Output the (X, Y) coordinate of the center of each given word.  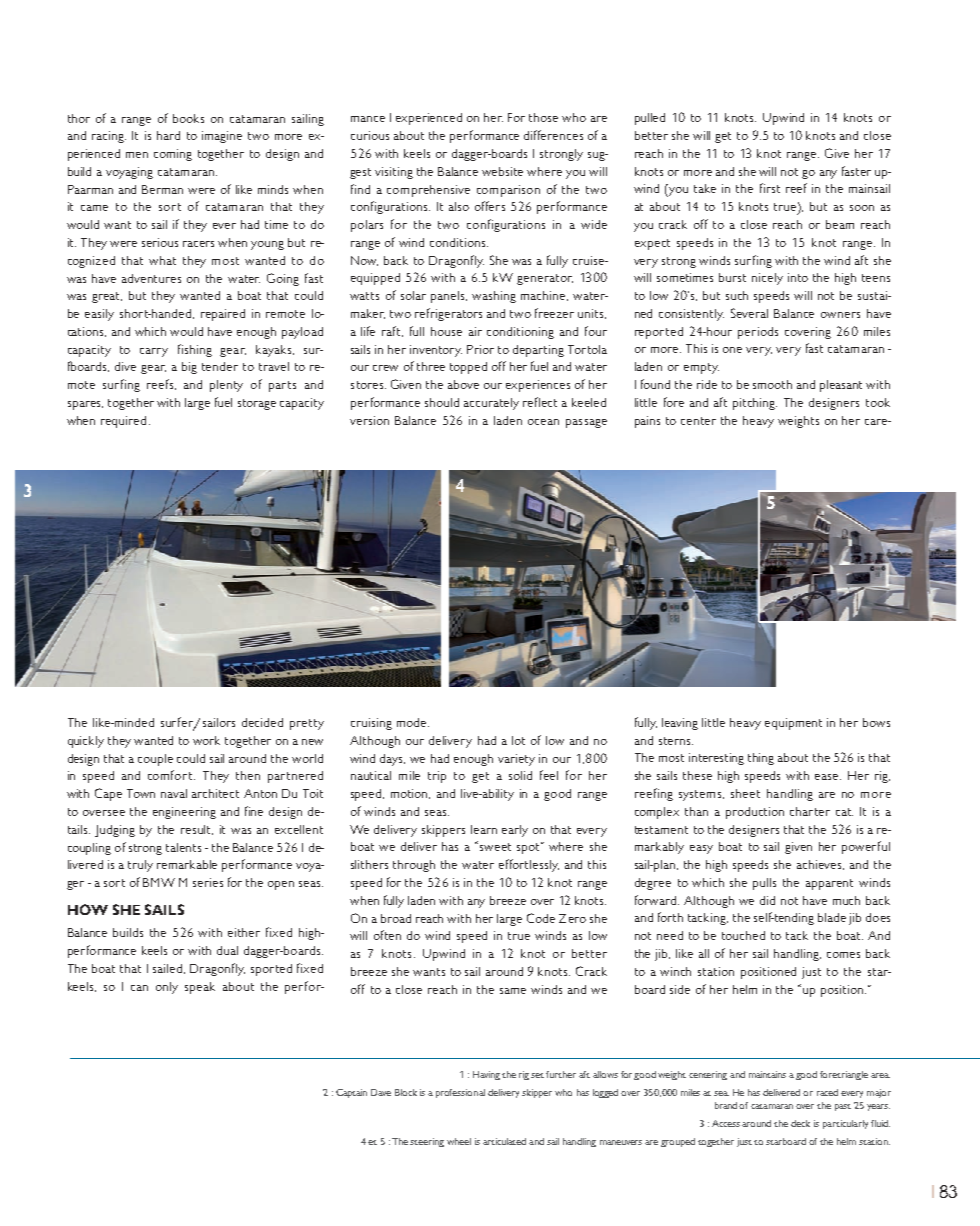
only (167, 988)
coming (173, 155)
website (502, 171)
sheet (745, 793)
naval (174, 793)
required (123, 422)
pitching (755, 404)
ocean (543, 422)
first (770, 188)
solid (520, 775)
